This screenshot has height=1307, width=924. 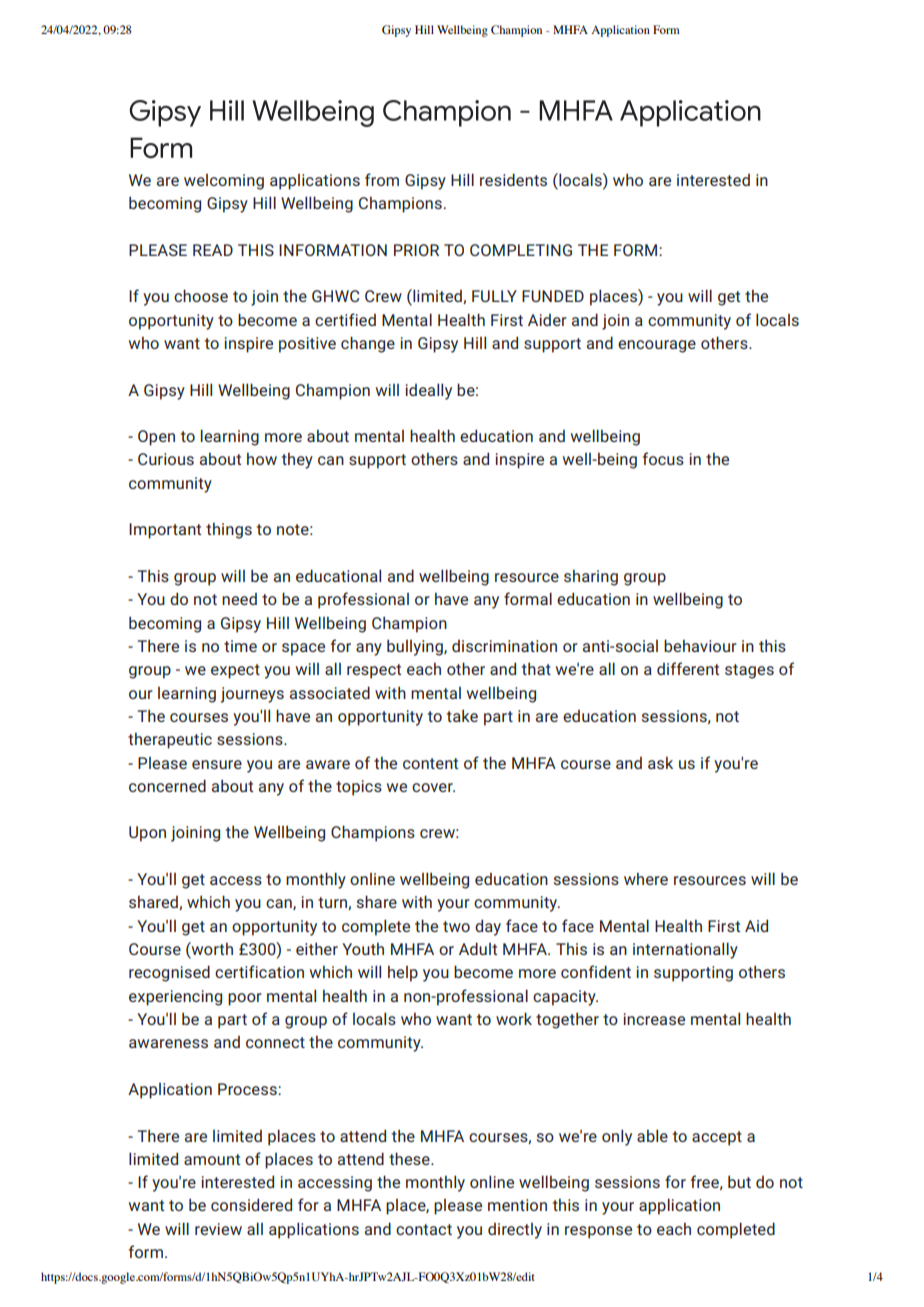 What do you see at coordinates (224, 182) in the screenshot?
I see `welcoming` at bounding box center [224, 182].
